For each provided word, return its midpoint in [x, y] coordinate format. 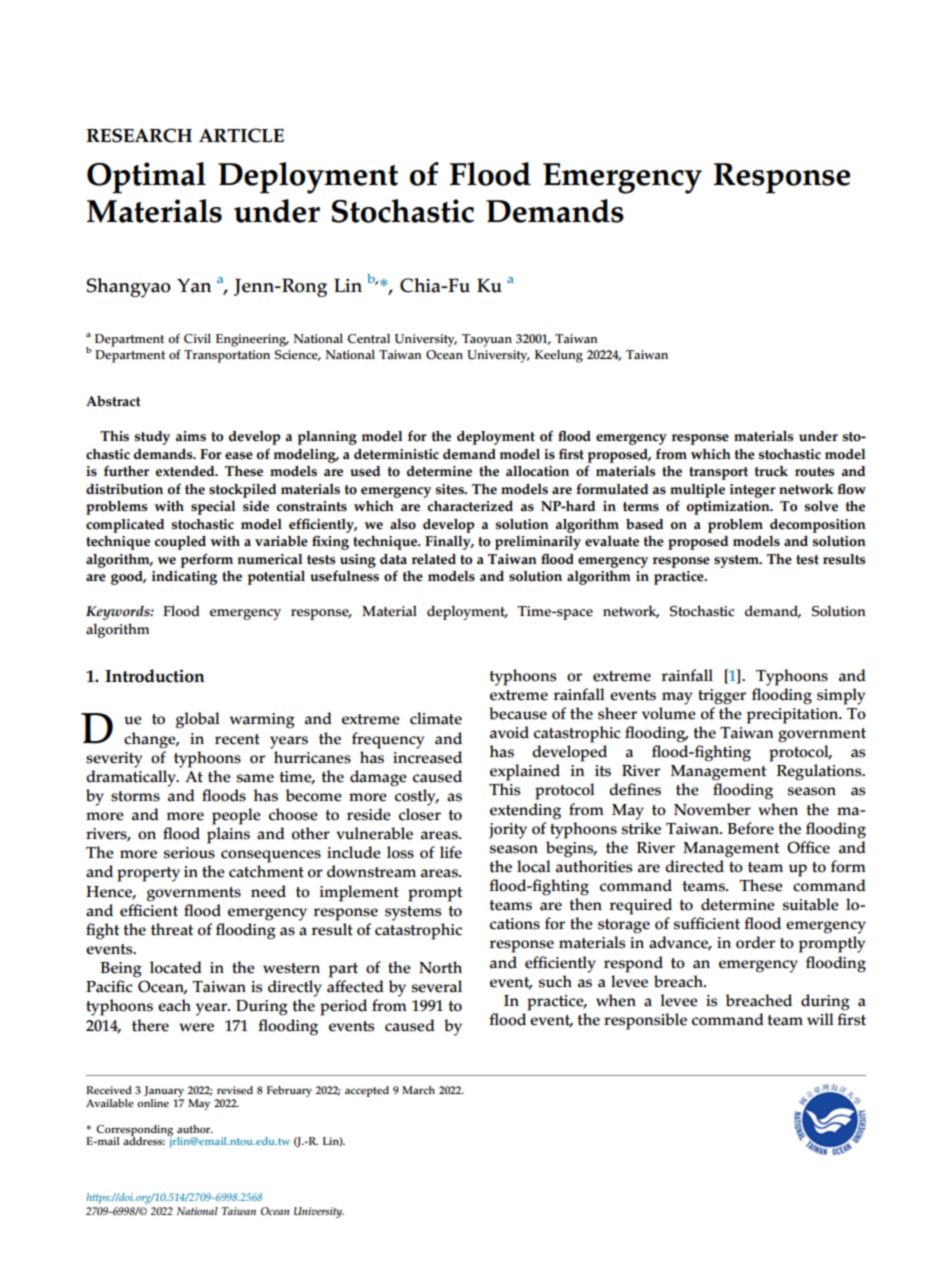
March [418, 1090]
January [164, 1093]
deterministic [396, 454]
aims [191, 436]
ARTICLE [241, 135]
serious [189, 853]
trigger [722, 697]
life [451, 852]
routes [815, 472]
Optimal [146, 178]
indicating [184, 578]
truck [771, 471]
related [434, 559]
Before [750, 828]
